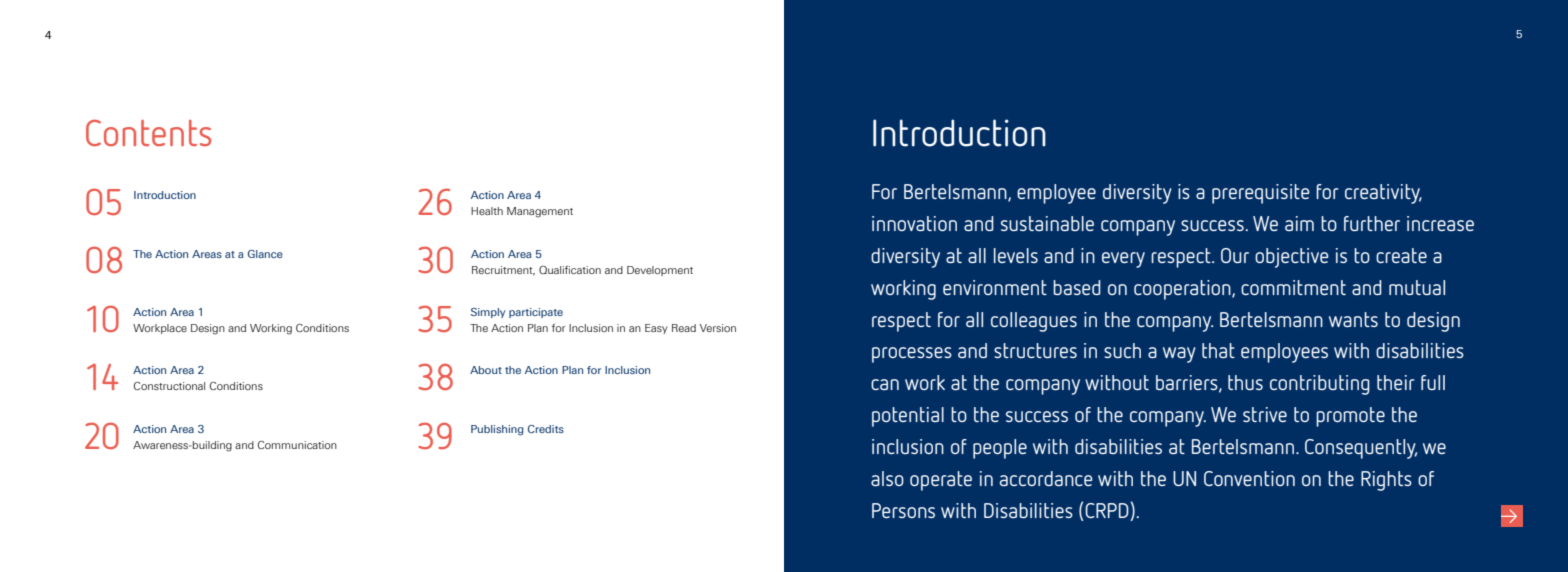 The height and width of the screenshot is (572, 1568). Describe the element at coordinates (1353, 319) in the screenshot. I see `wants` at that location.
